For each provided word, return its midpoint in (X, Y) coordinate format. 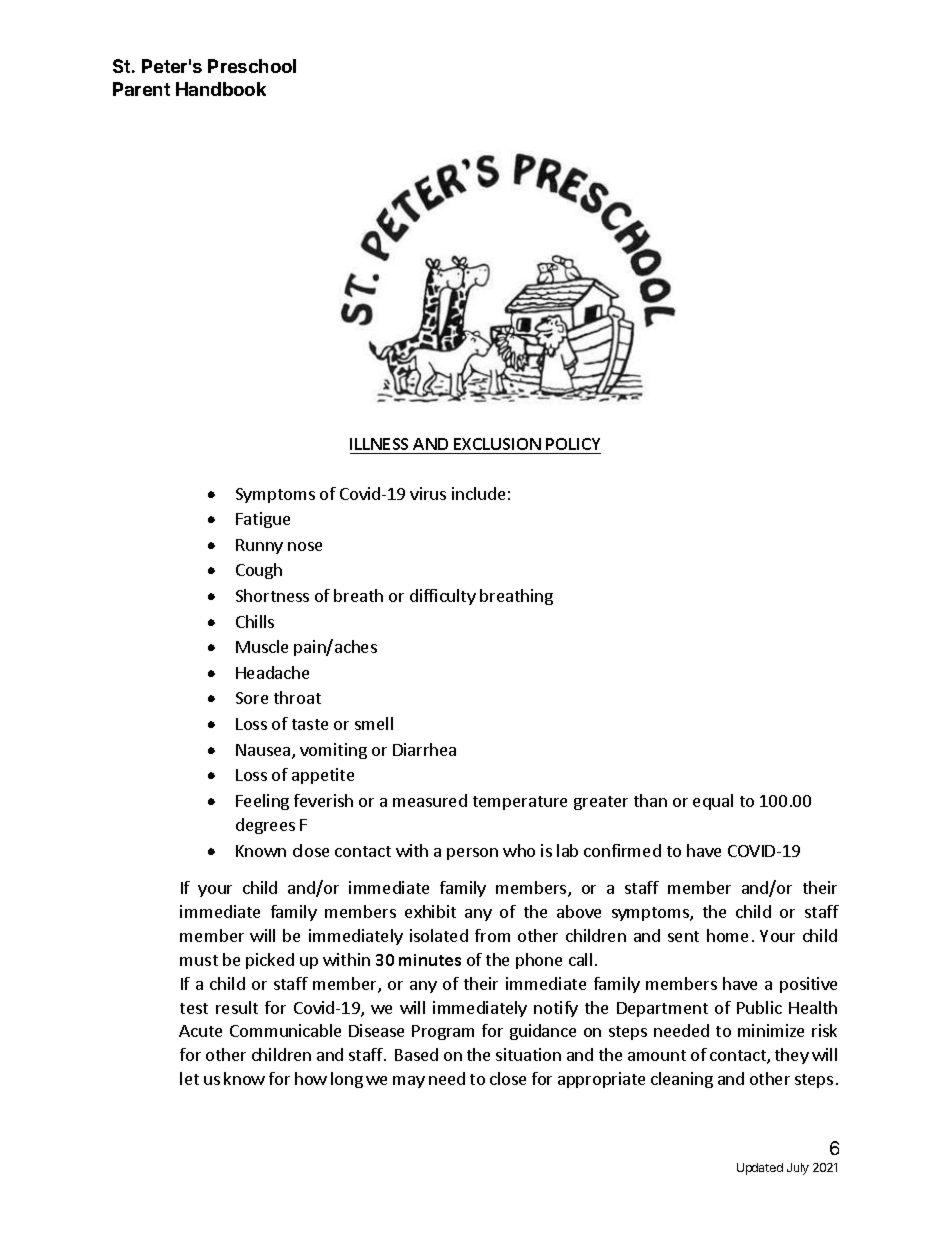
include (478, 493)
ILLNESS (381, 446)
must (199, 960)
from (492, 935)
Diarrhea (424, 749)
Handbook (221, 89)
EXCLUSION (497, 446)
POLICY (573, 446)
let (189, 1078)
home (727, 935)
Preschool (252, 66)
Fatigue (263, 520)
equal (713, 802)
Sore (252, 698)
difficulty (443, 597)
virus (428, 493)
